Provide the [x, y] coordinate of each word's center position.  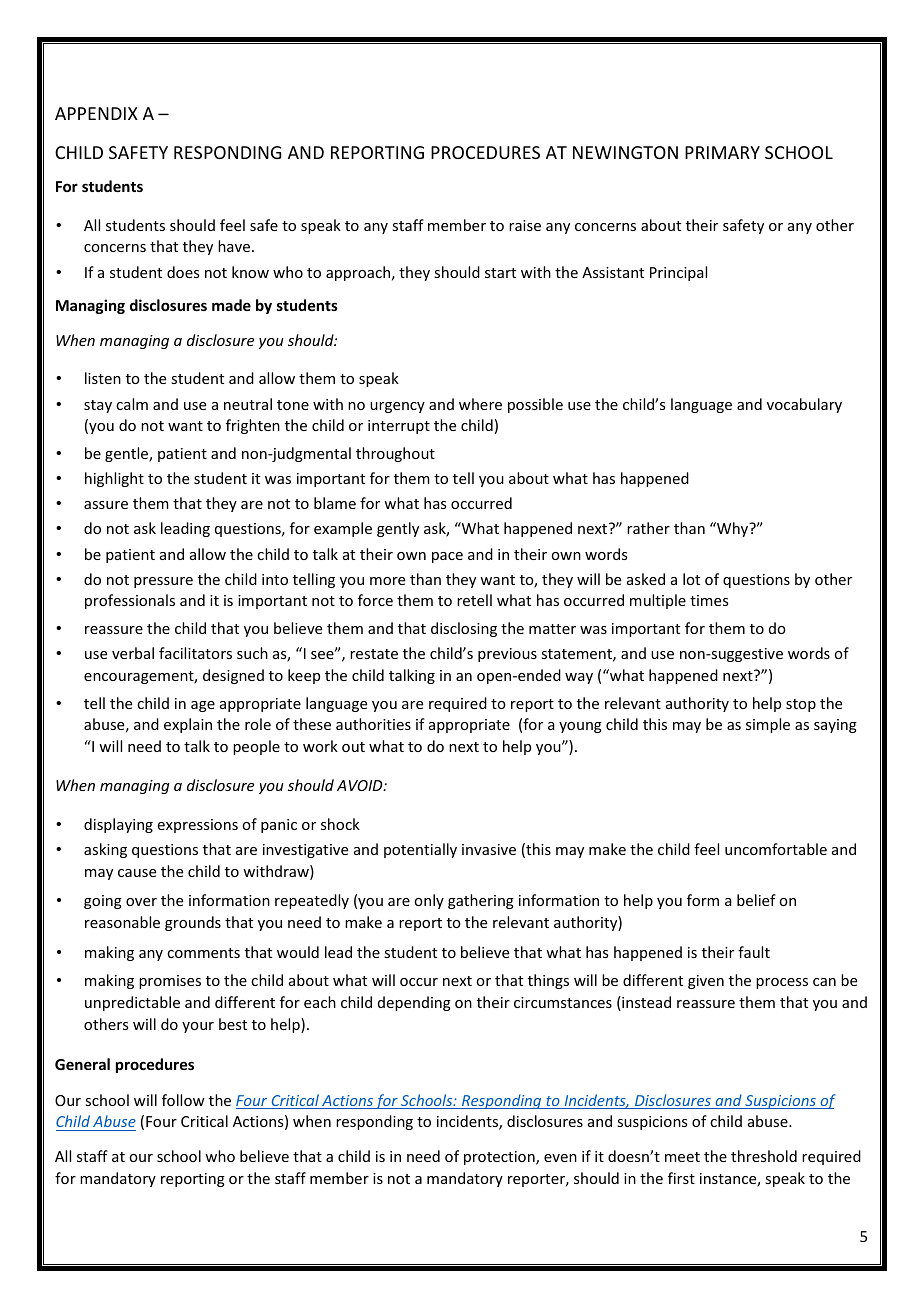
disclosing [464, 629]
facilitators [195, 653]
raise [525, 225]
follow [183, 1100]
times [709, 600]
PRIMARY [722, 152]
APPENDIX [96, 113]
